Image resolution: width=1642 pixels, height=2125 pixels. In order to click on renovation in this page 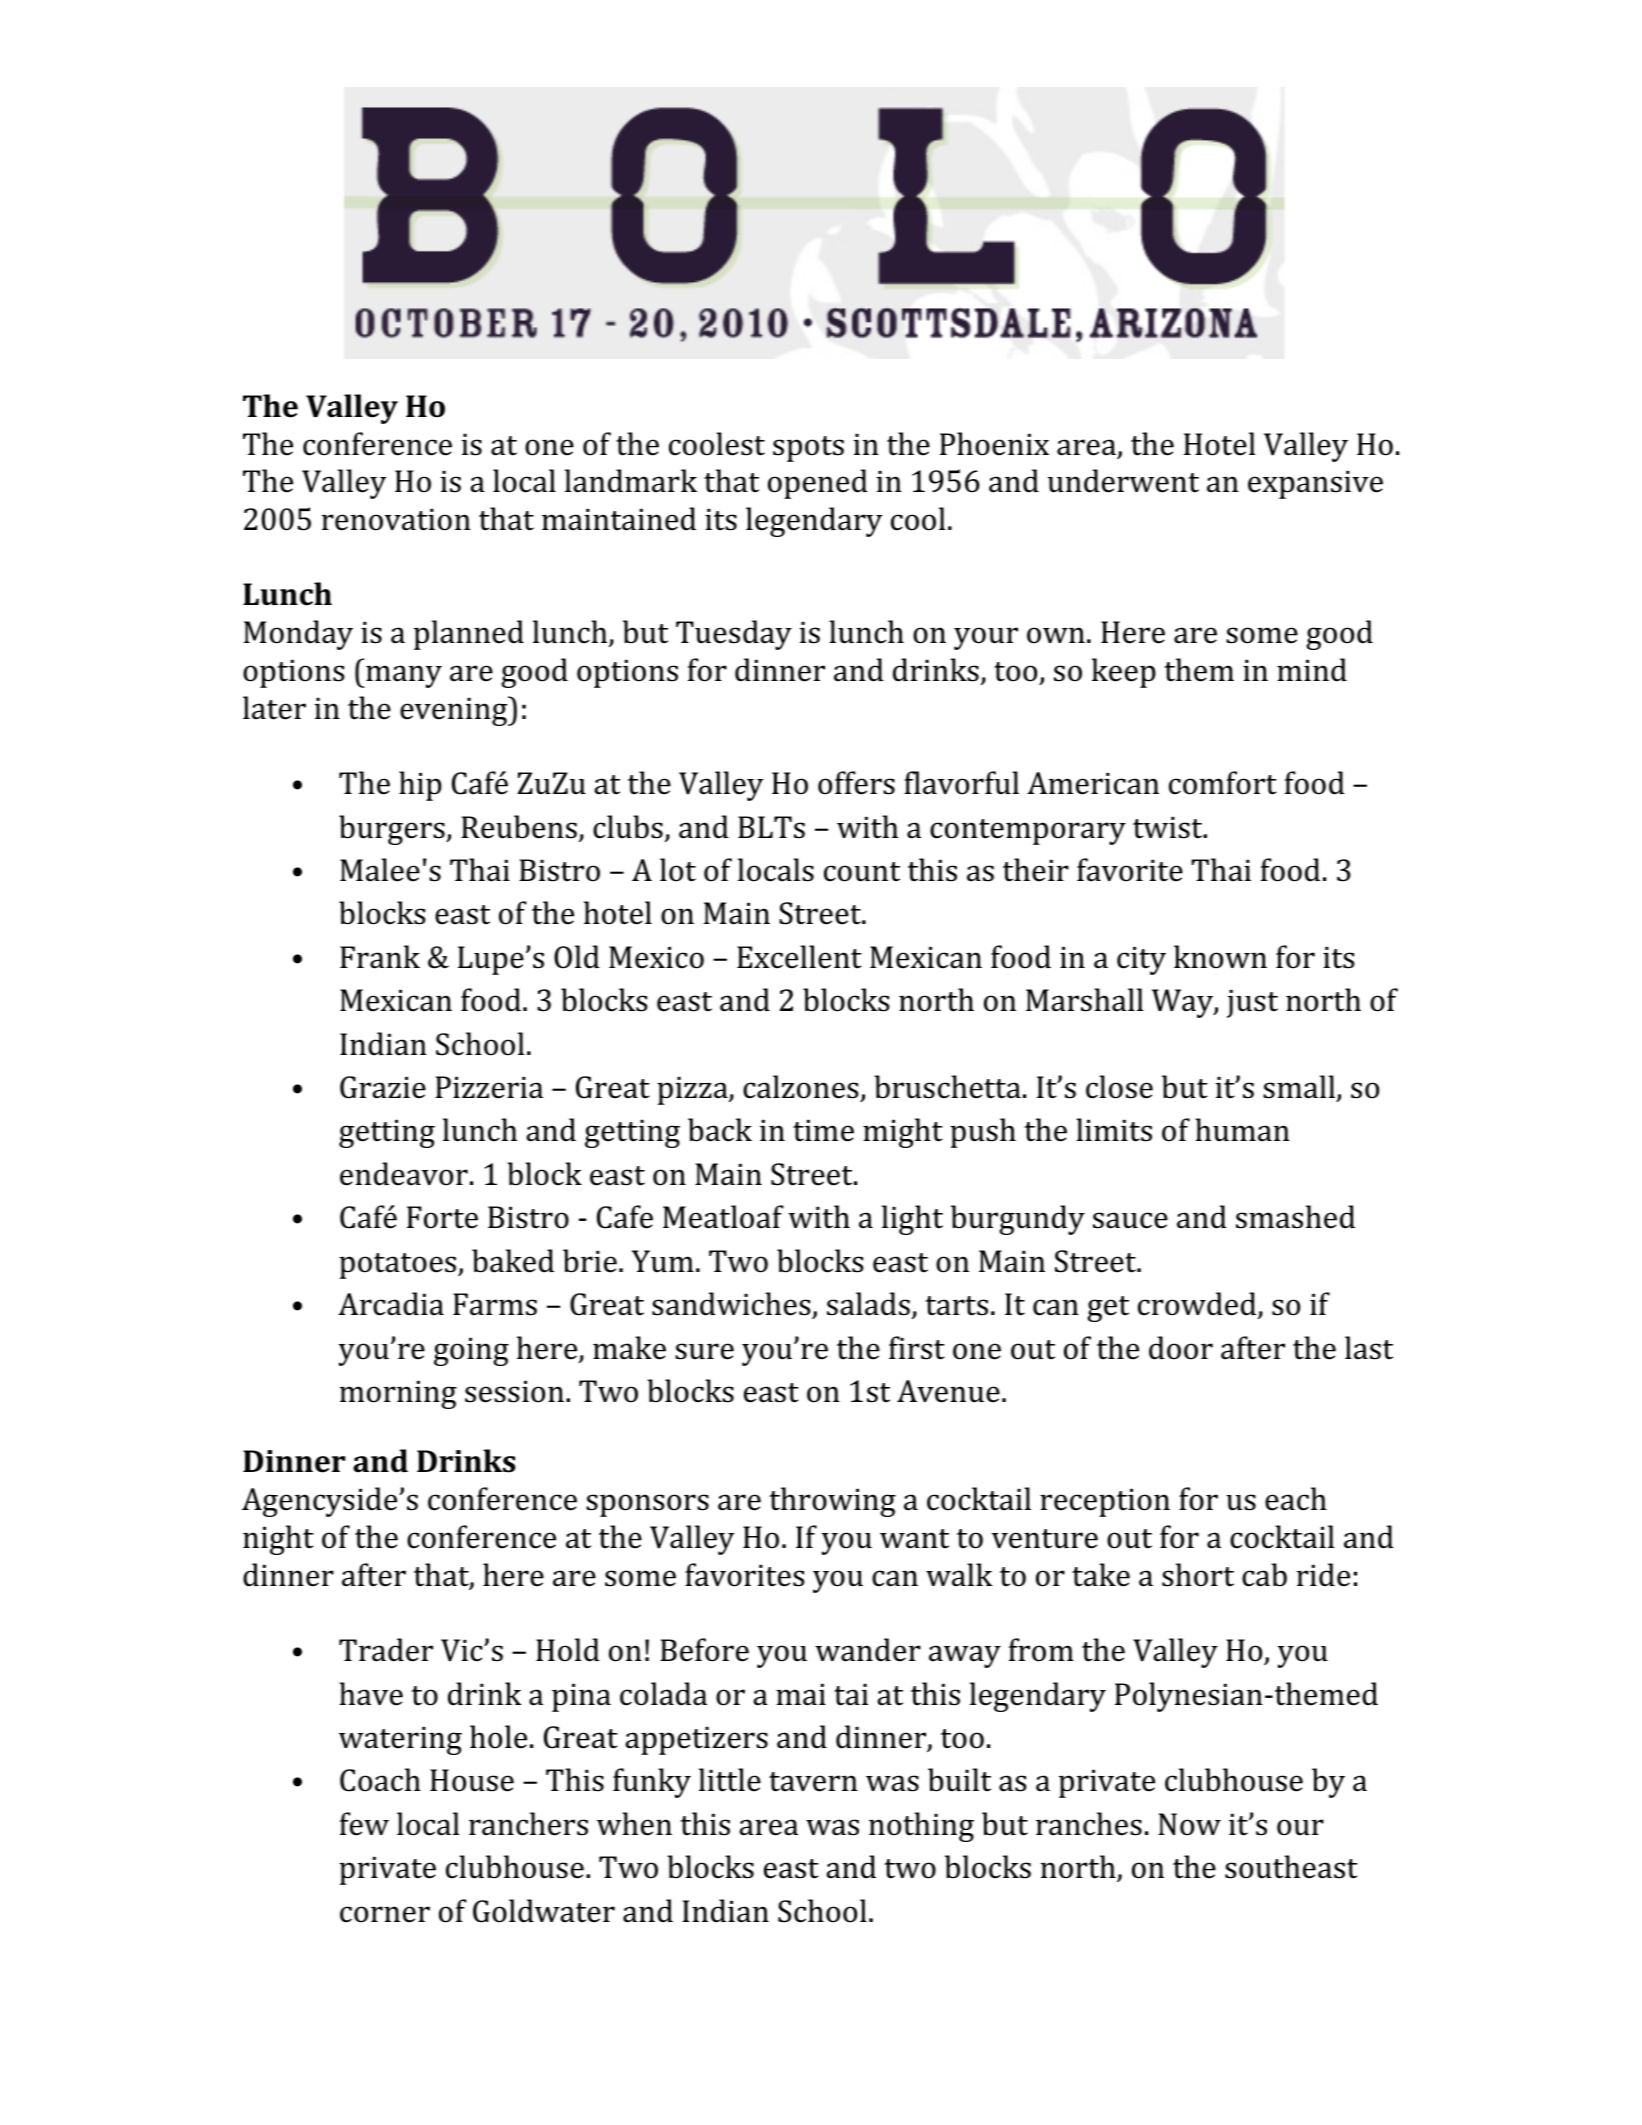, I will do `click(396, 520)`.
